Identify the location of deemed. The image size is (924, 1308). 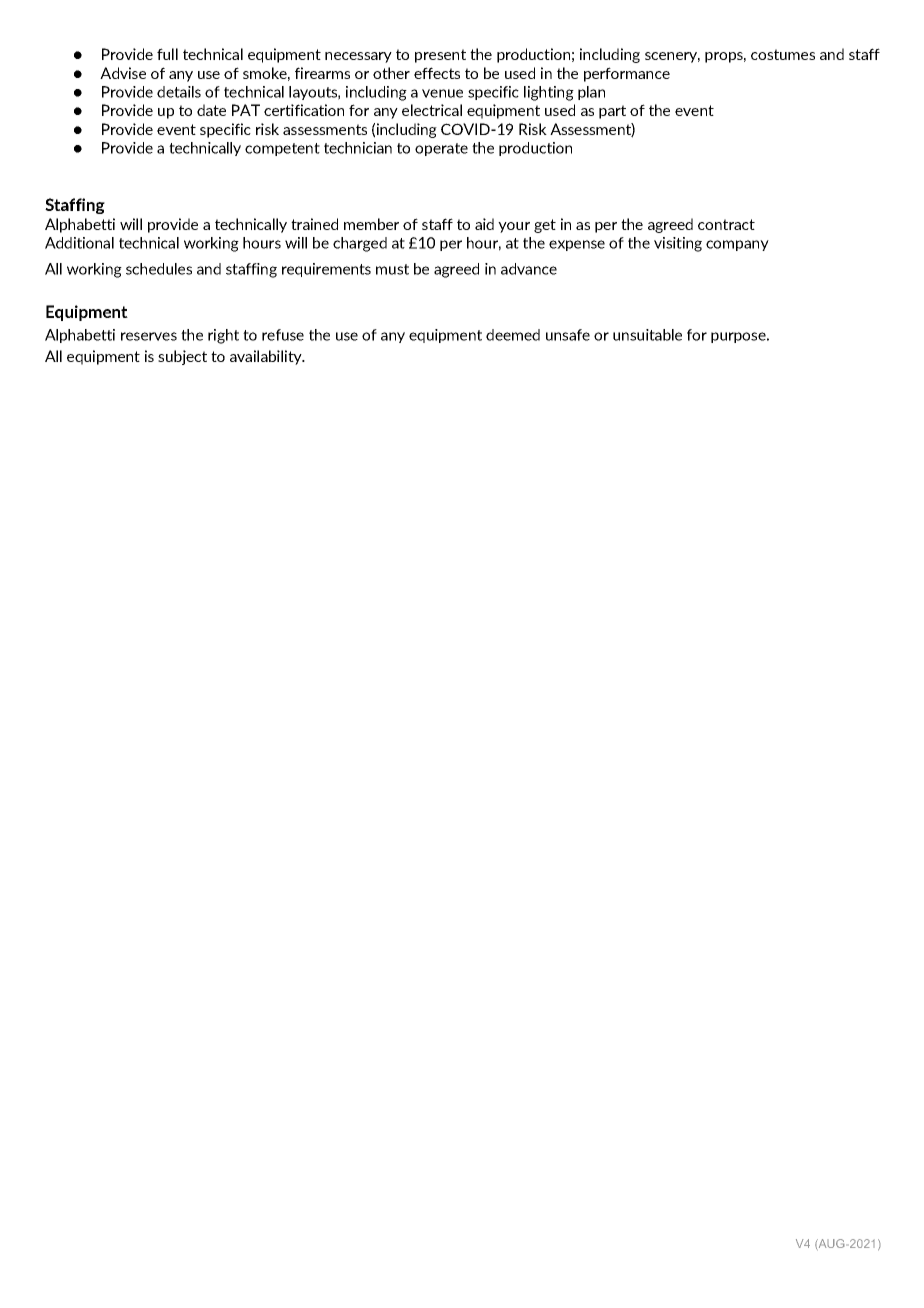
(513, 335).
